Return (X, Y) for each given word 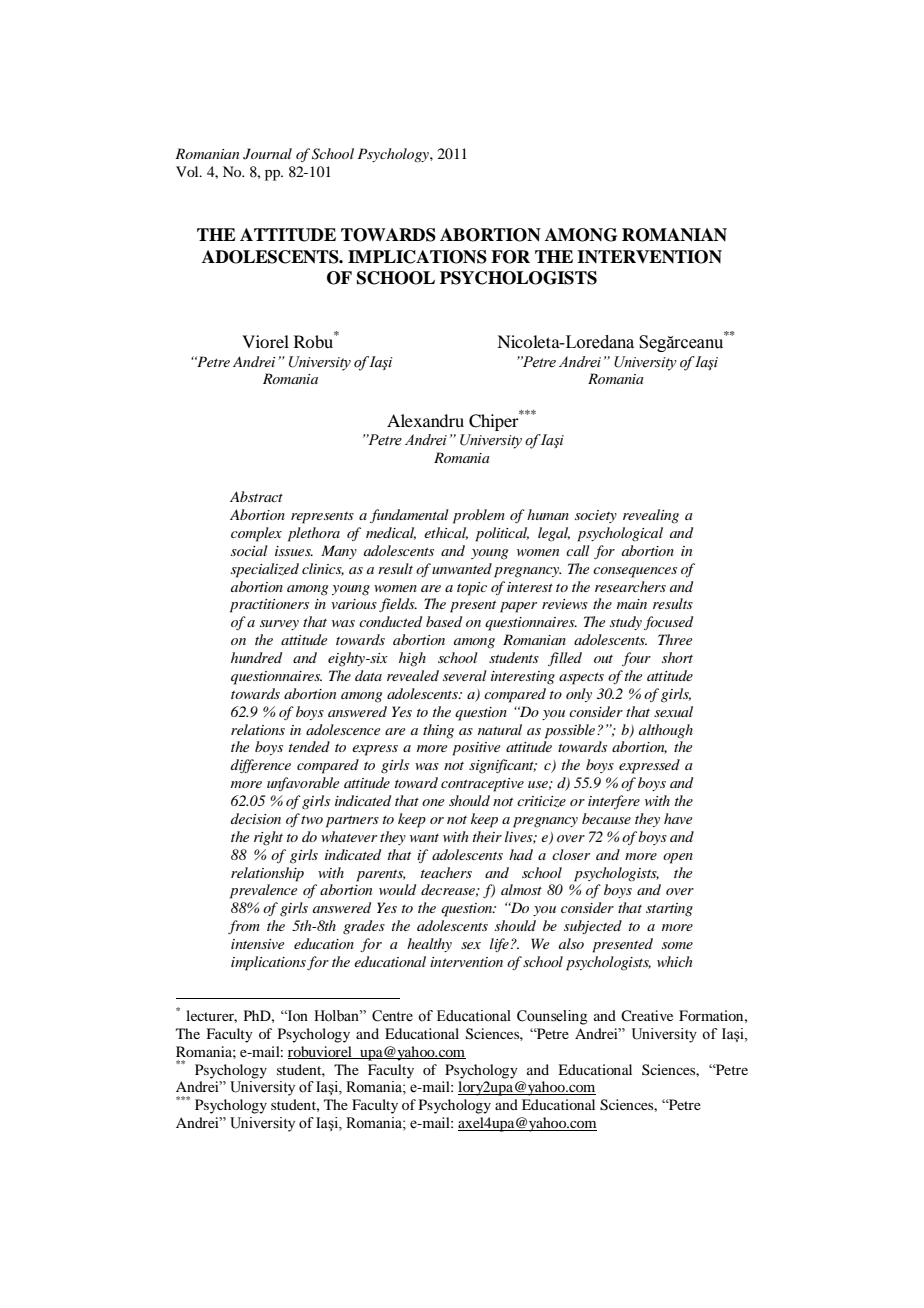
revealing (651, 516)
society (596, 516)
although (666, 731)
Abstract (256, 496)
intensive (257, 944)
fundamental (409, 516)
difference (261, 766)
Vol (188, 171)
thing (438, 731)
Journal (267, 154)
